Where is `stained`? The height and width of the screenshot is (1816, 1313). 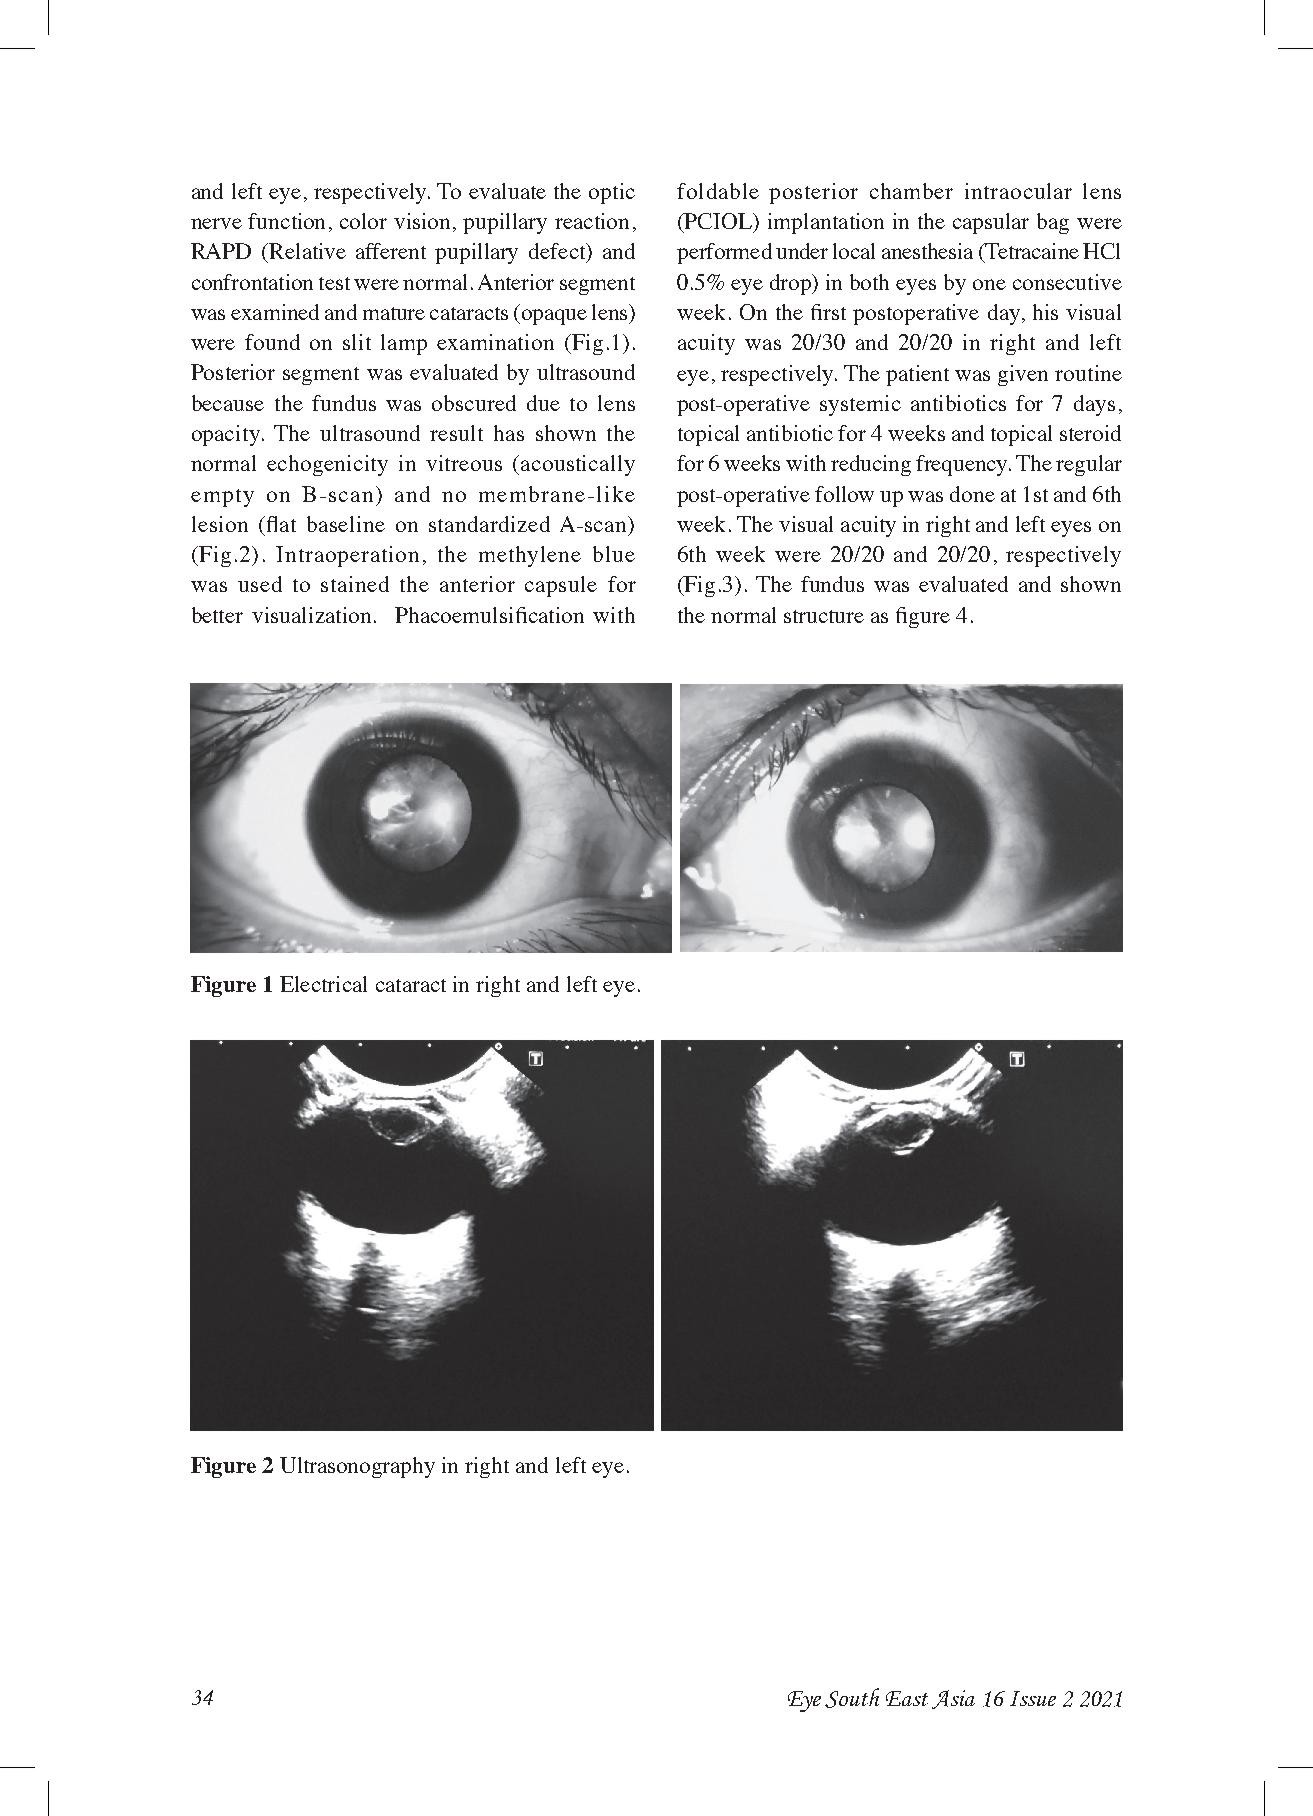
stained is located at coordinates (355, 584).
